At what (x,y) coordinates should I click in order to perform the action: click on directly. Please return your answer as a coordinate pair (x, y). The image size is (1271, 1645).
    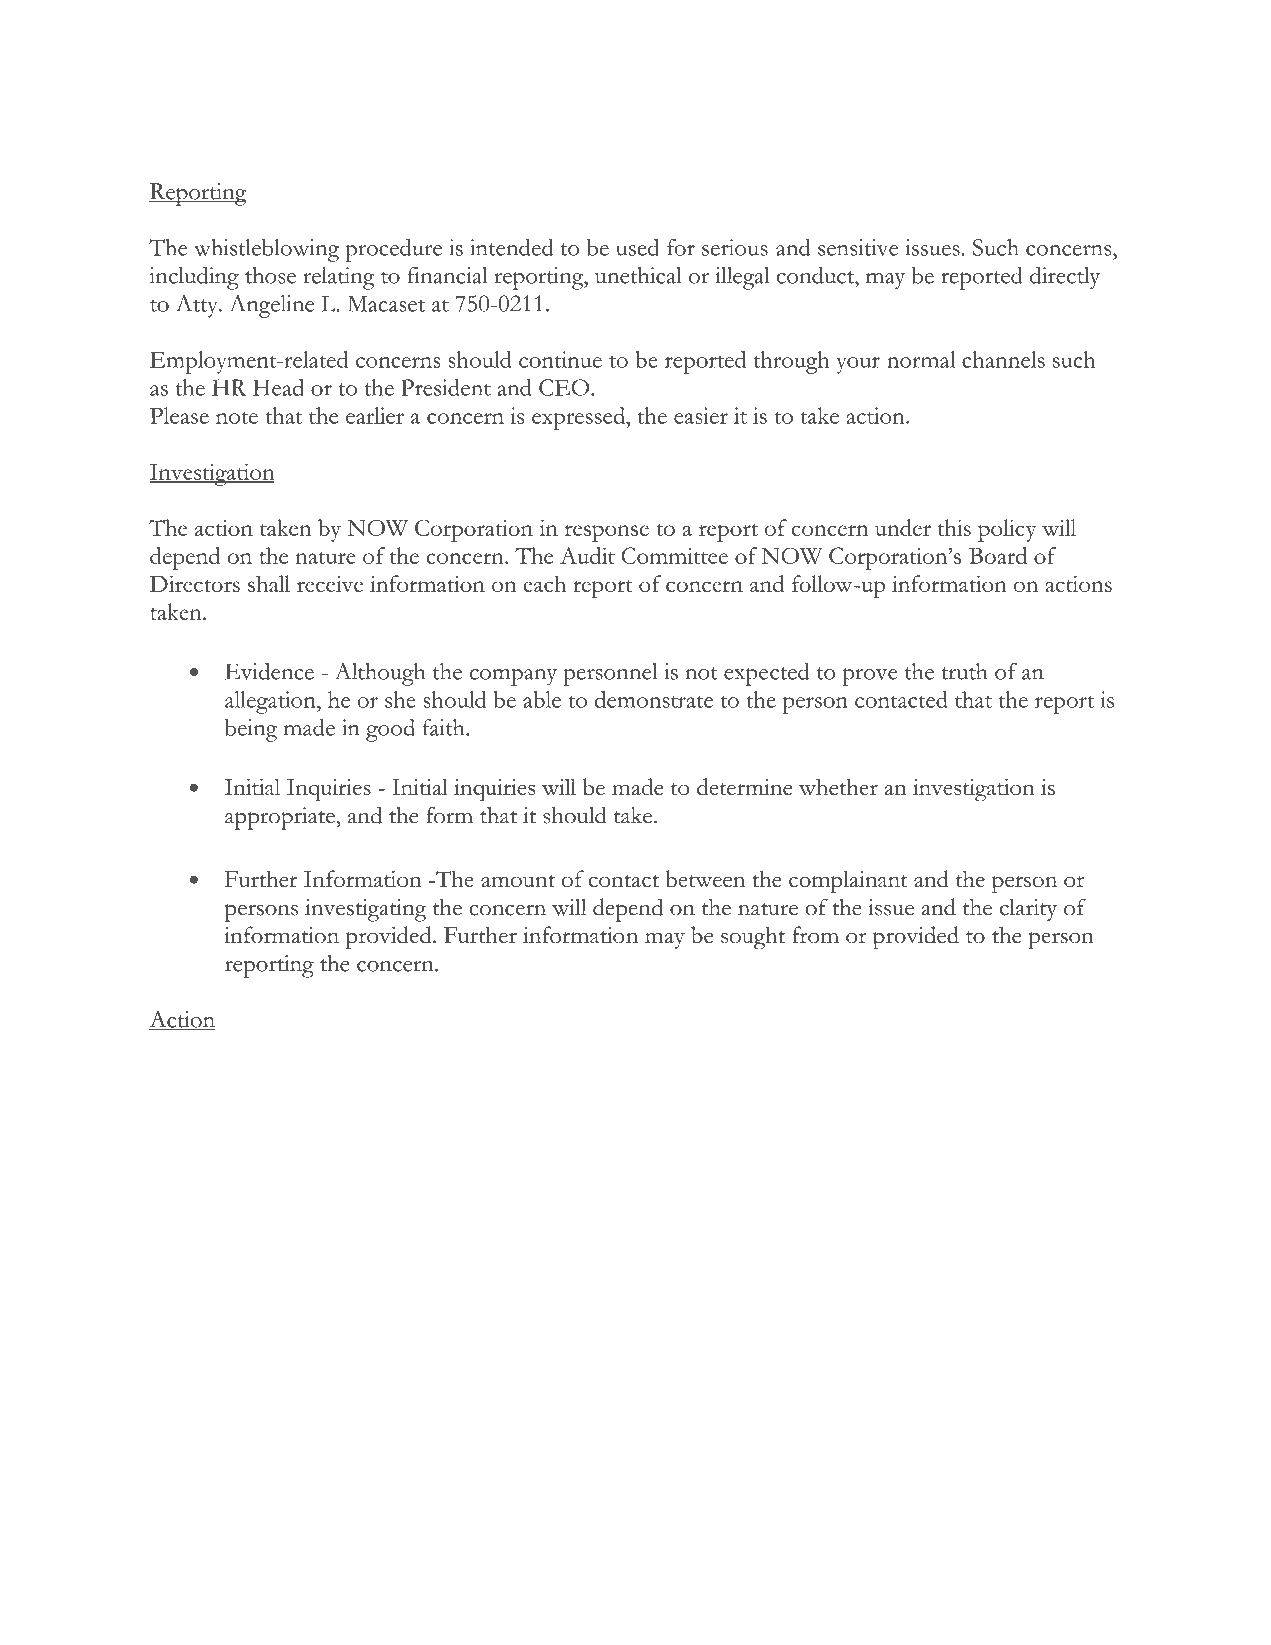
    Looking at the image, I should click on (1065, 278).
